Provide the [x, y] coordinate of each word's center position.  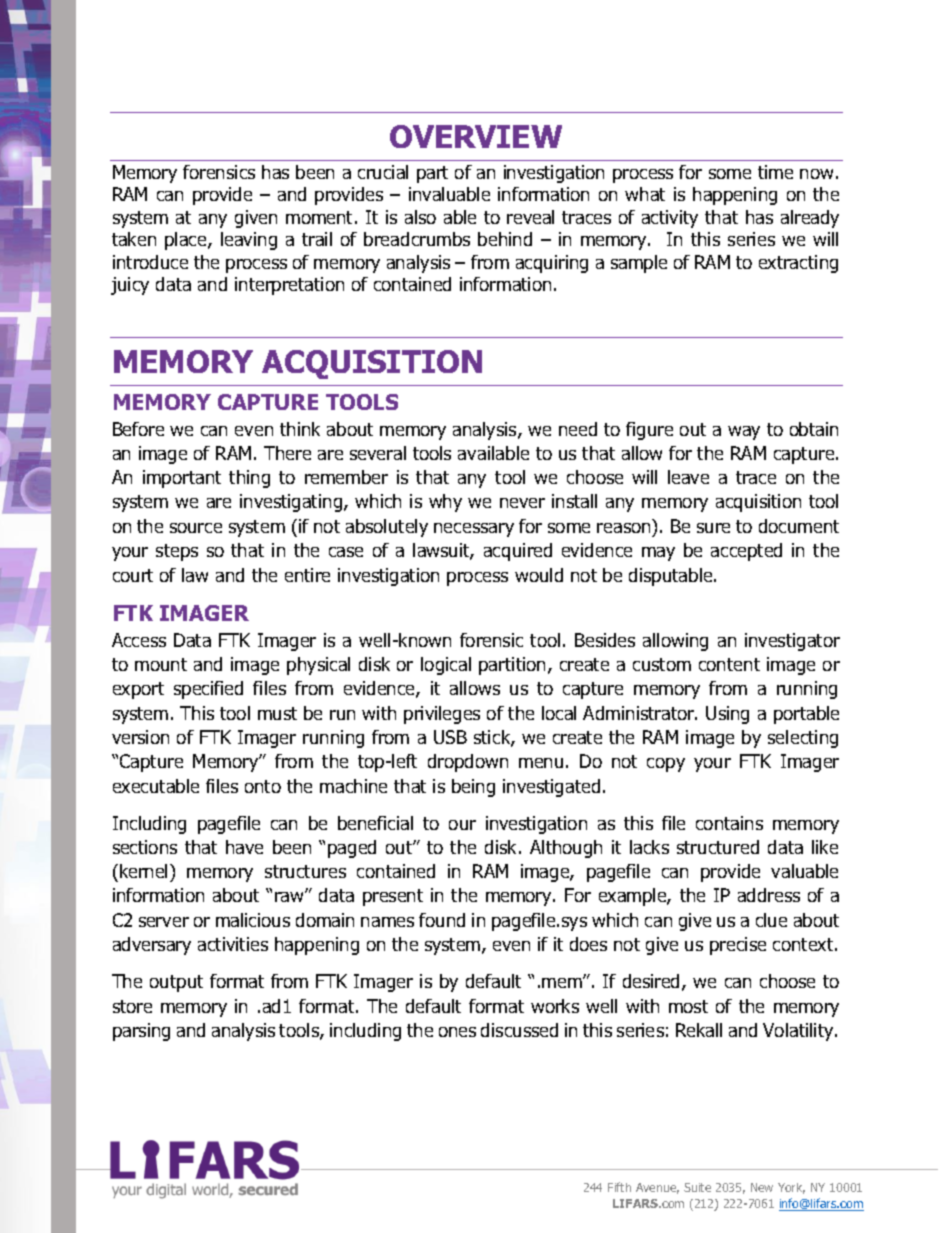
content [729, 664]
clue [771, 920]
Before [138, 429]
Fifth [619, 1187]
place [187, 241]
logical [446, 666]
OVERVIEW [476, 136]
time [775, 172]
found [442, 920]
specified [208, 690]
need [578, 429]
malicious [253, 920]
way [744, 433]
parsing [141, 1032]
